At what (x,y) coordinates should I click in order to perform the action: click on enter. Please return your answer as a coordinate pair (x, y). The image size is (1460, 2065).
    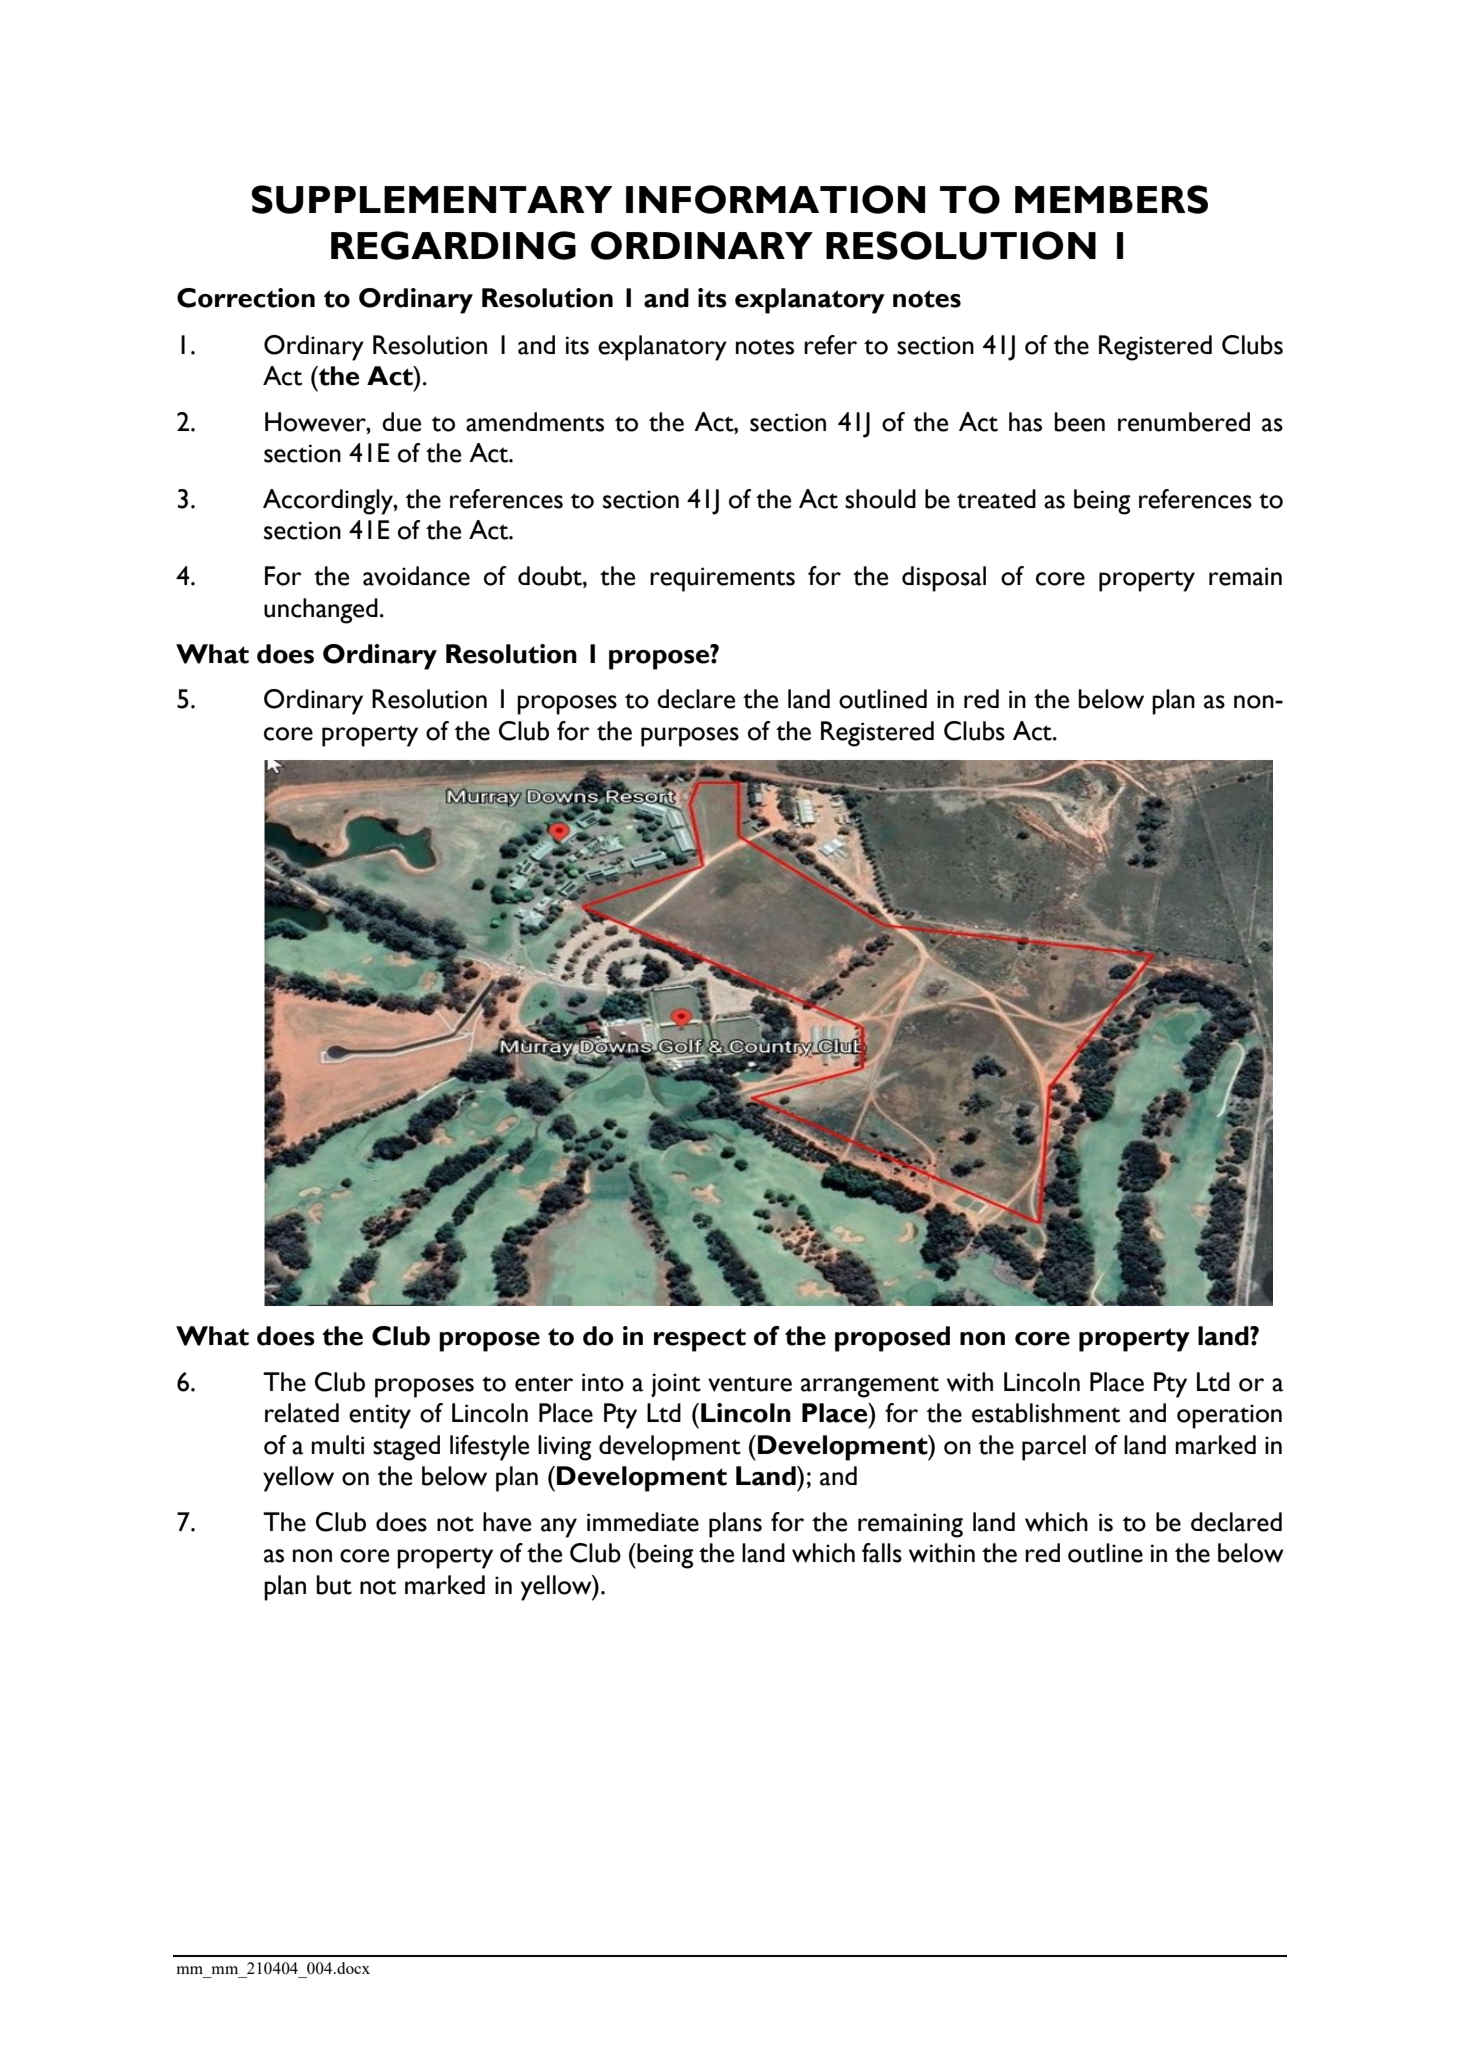
    Looking at the image, I should click on (544, 1384).
